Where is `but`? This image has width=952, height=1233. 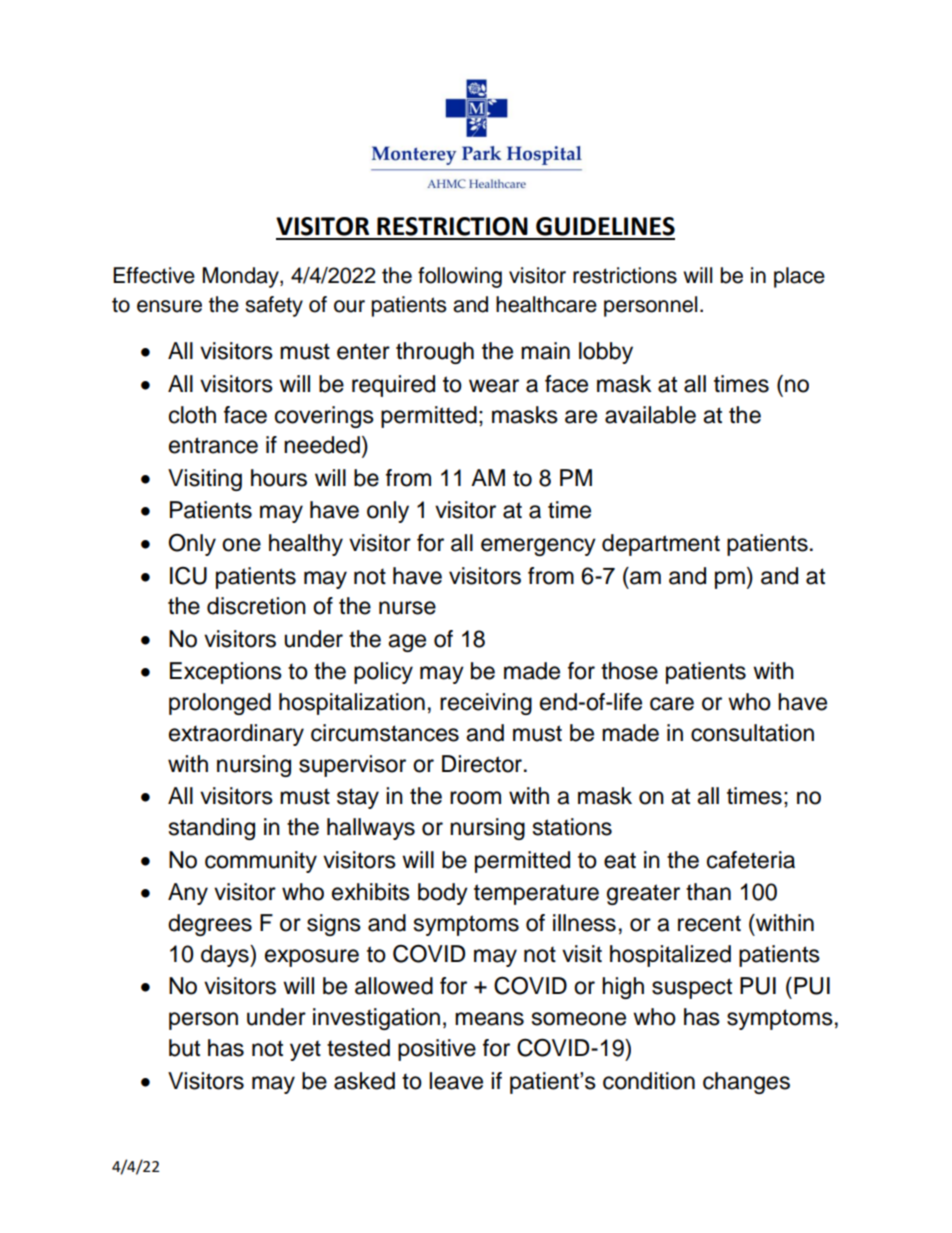
but is located at coordinates (184, 1048).
